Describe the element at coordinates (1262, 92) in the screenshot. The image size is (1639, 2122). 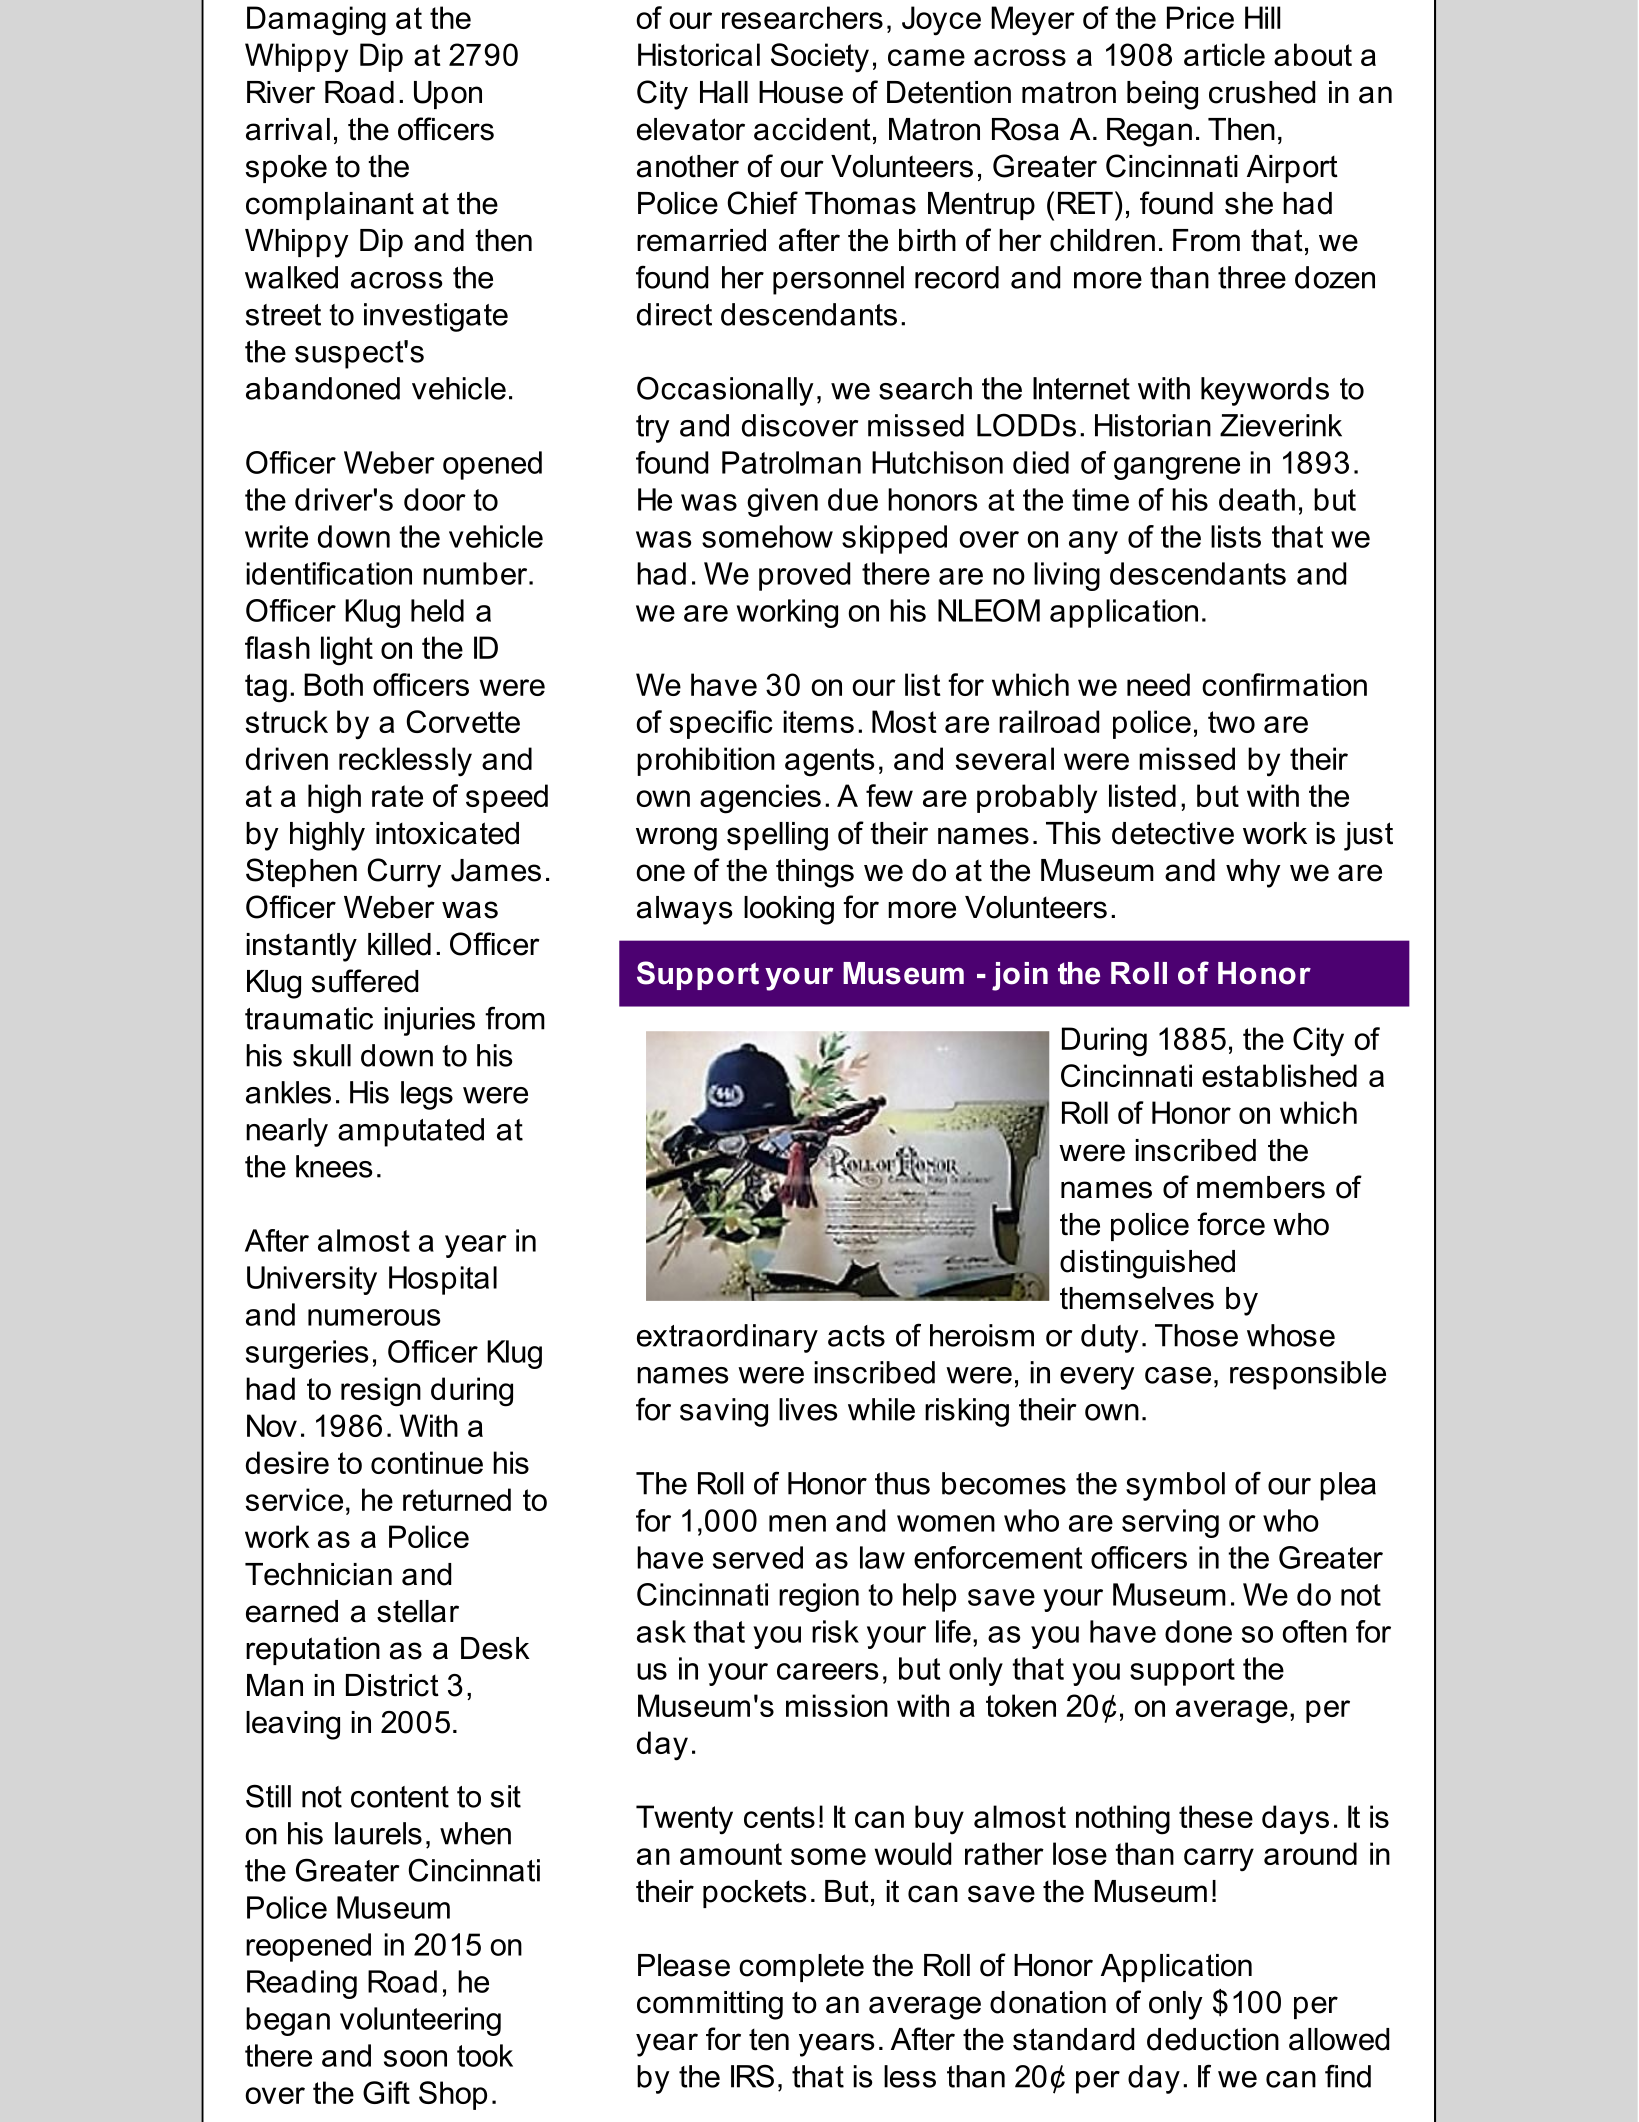
I see `crushed` at that location.
